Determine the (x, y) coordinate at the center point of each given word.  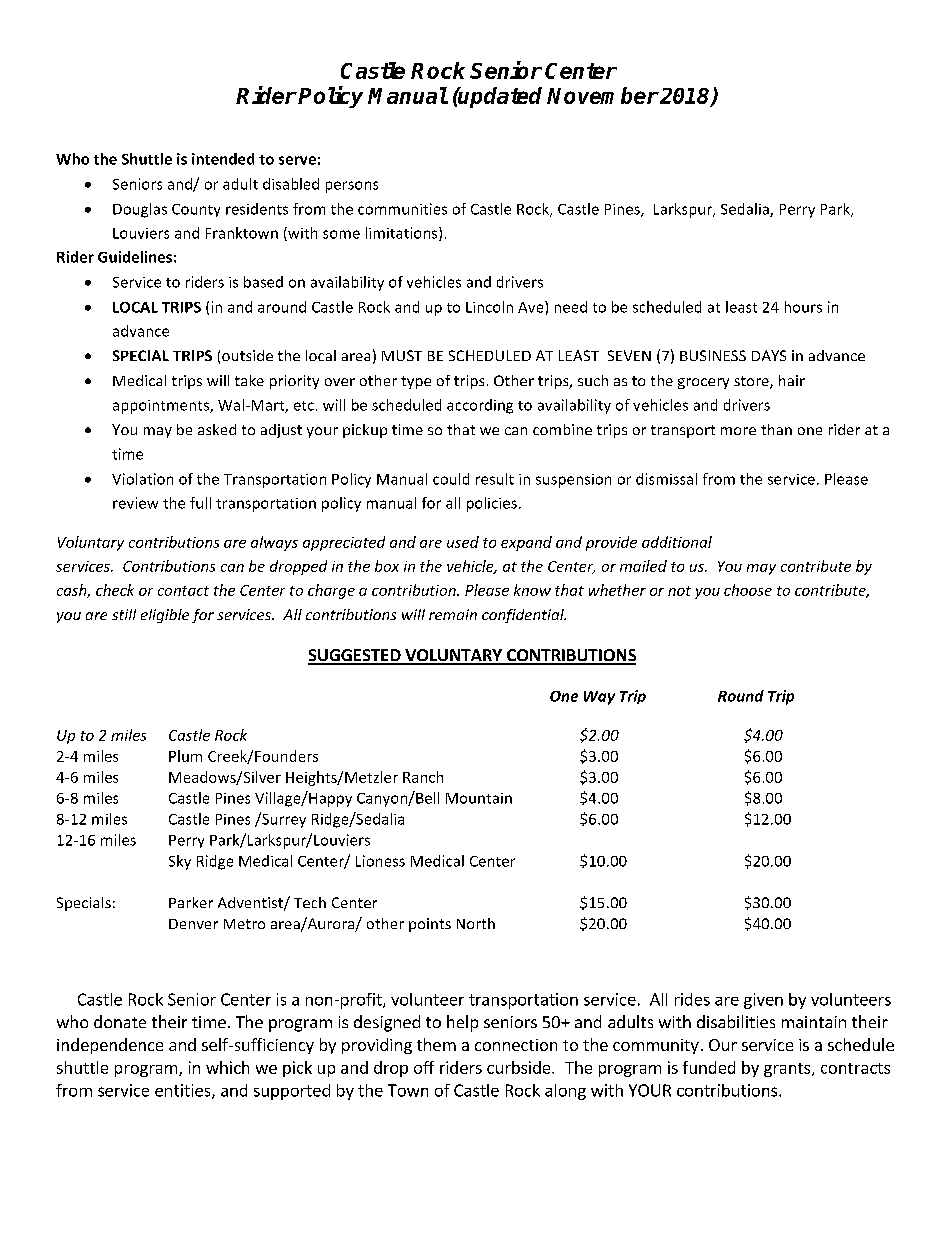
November (603, 95)
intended (223, 159)
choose (748, 590)
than (776, 429)
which (227, 1067)
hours (803, 307)
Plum (185, 756)
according (480, 406)
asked (217, 429)
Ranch (423, 777)
